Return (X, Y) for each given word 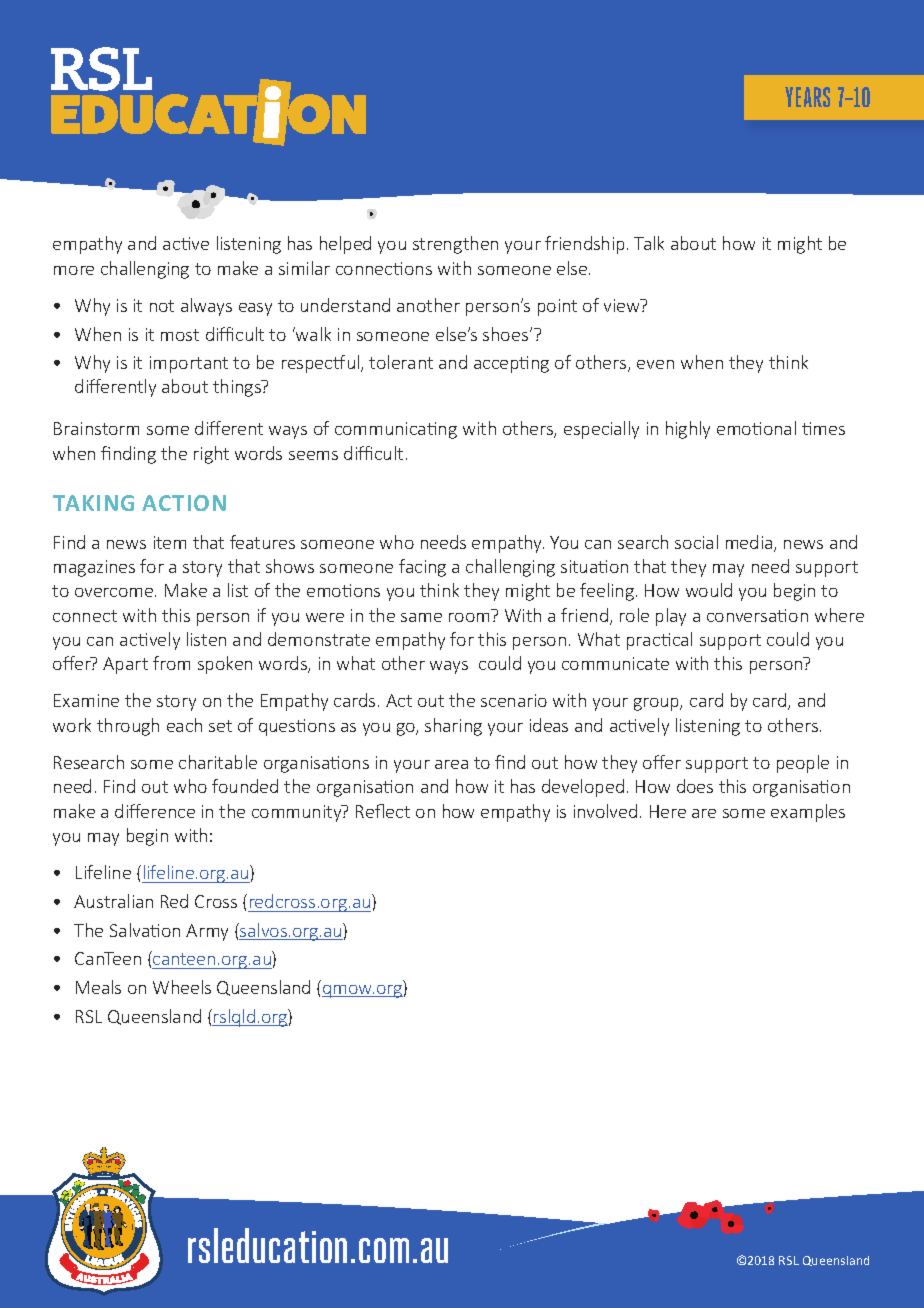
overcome (115, 592)
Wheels (182, 987)
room (469, 617)
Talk (649, 243)
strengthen (455, 245)
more (74, 270)
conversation (757, 615)
